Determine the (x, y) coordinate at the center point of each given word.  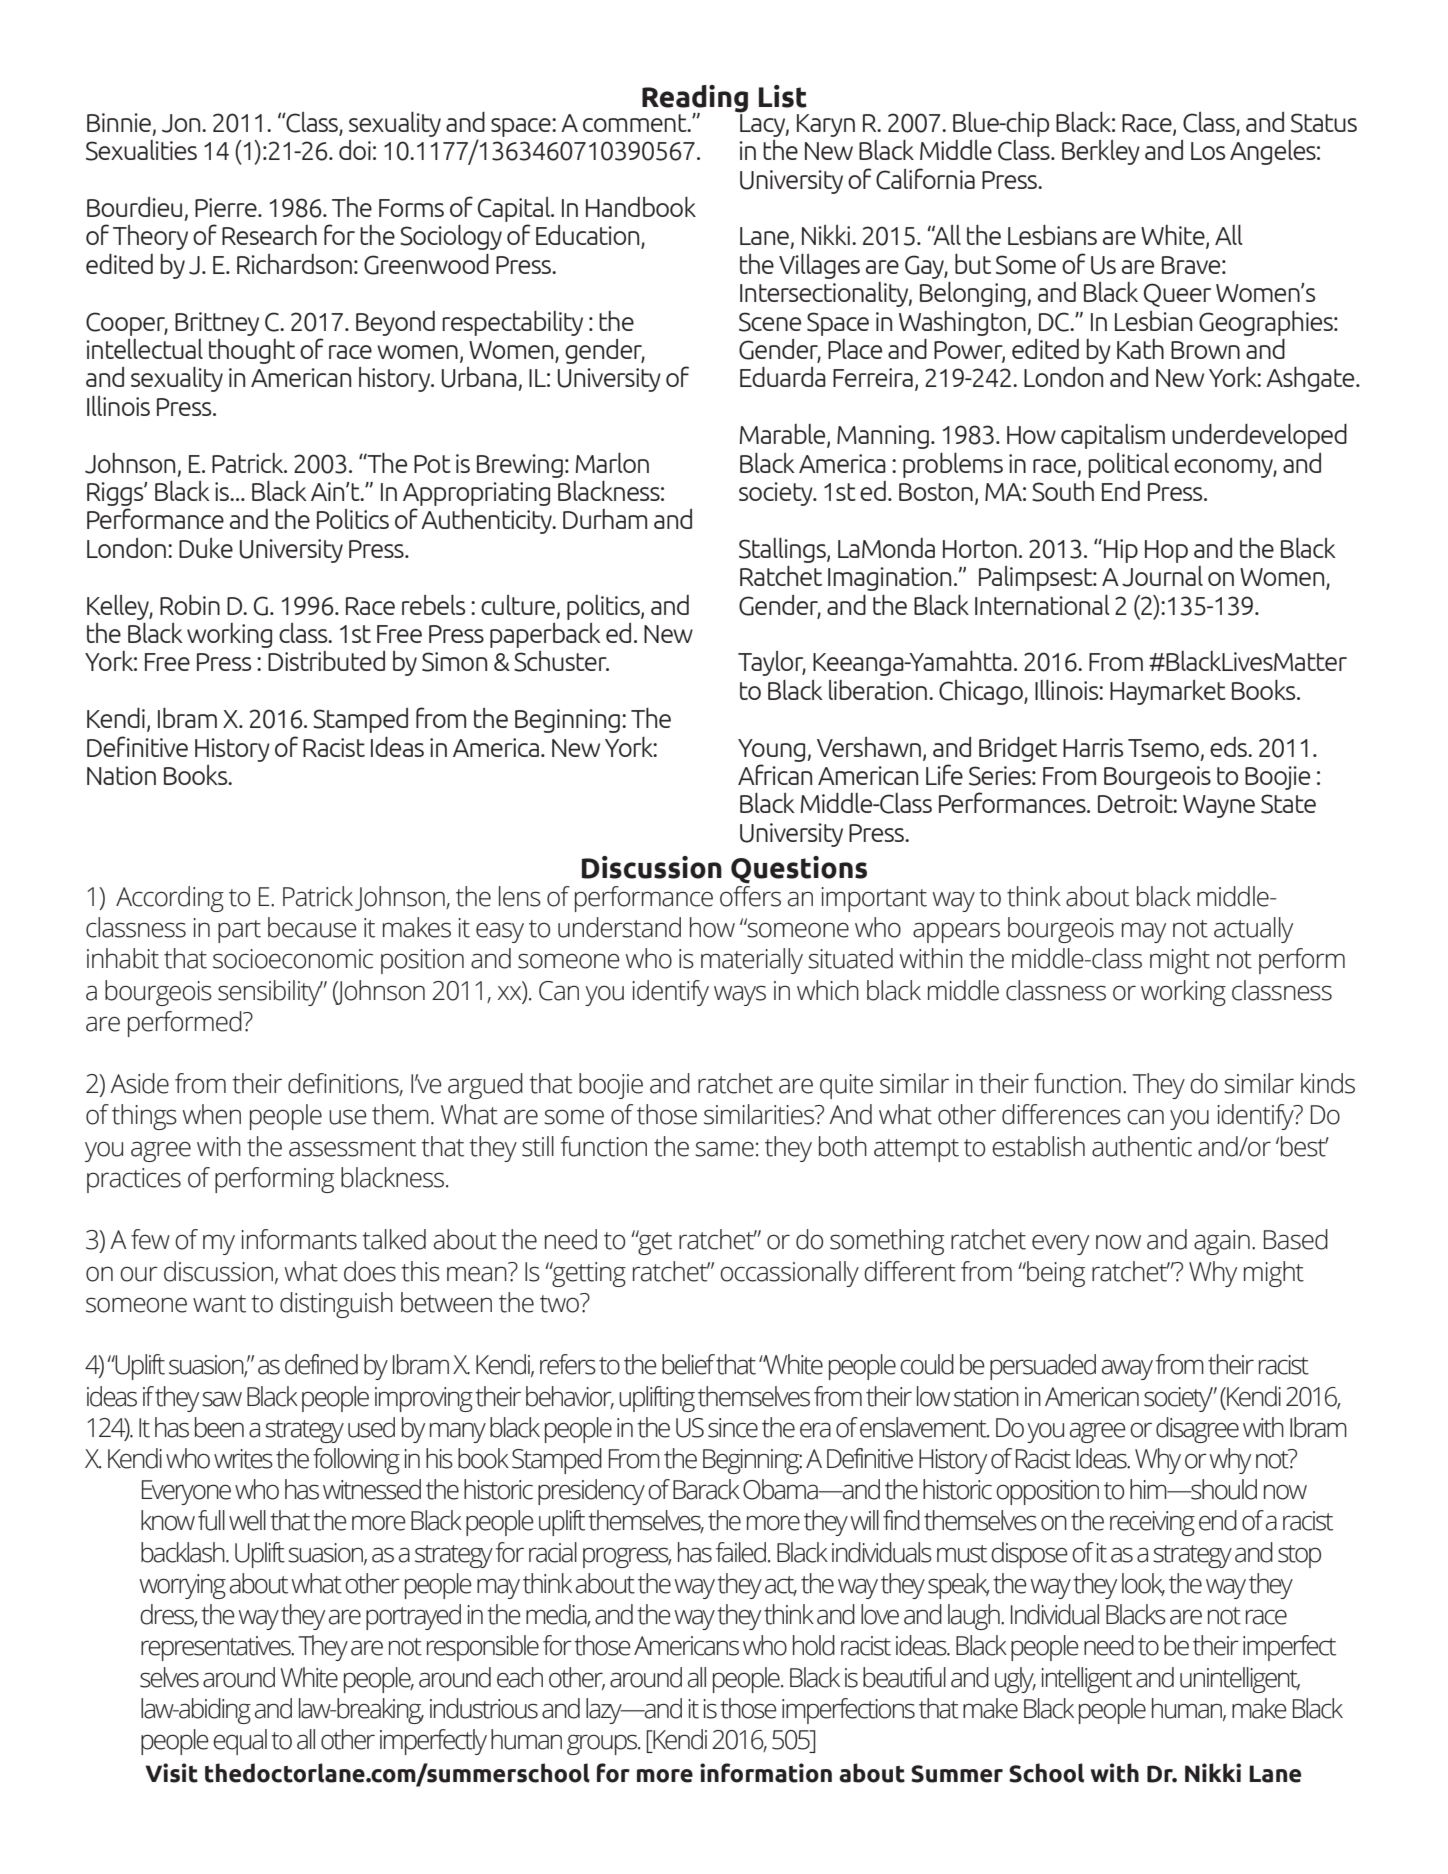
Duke (206, 547)
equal (240, 1742)
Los (1208, 151)
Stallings (783, 550)
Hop (1166, 551)
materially (752, 961)
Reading (695, 100)
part (239, 931)
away (1127, 1369)
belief (688, 1364)
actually (1253, 930)
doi (355, 149)
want (219, 1304)
